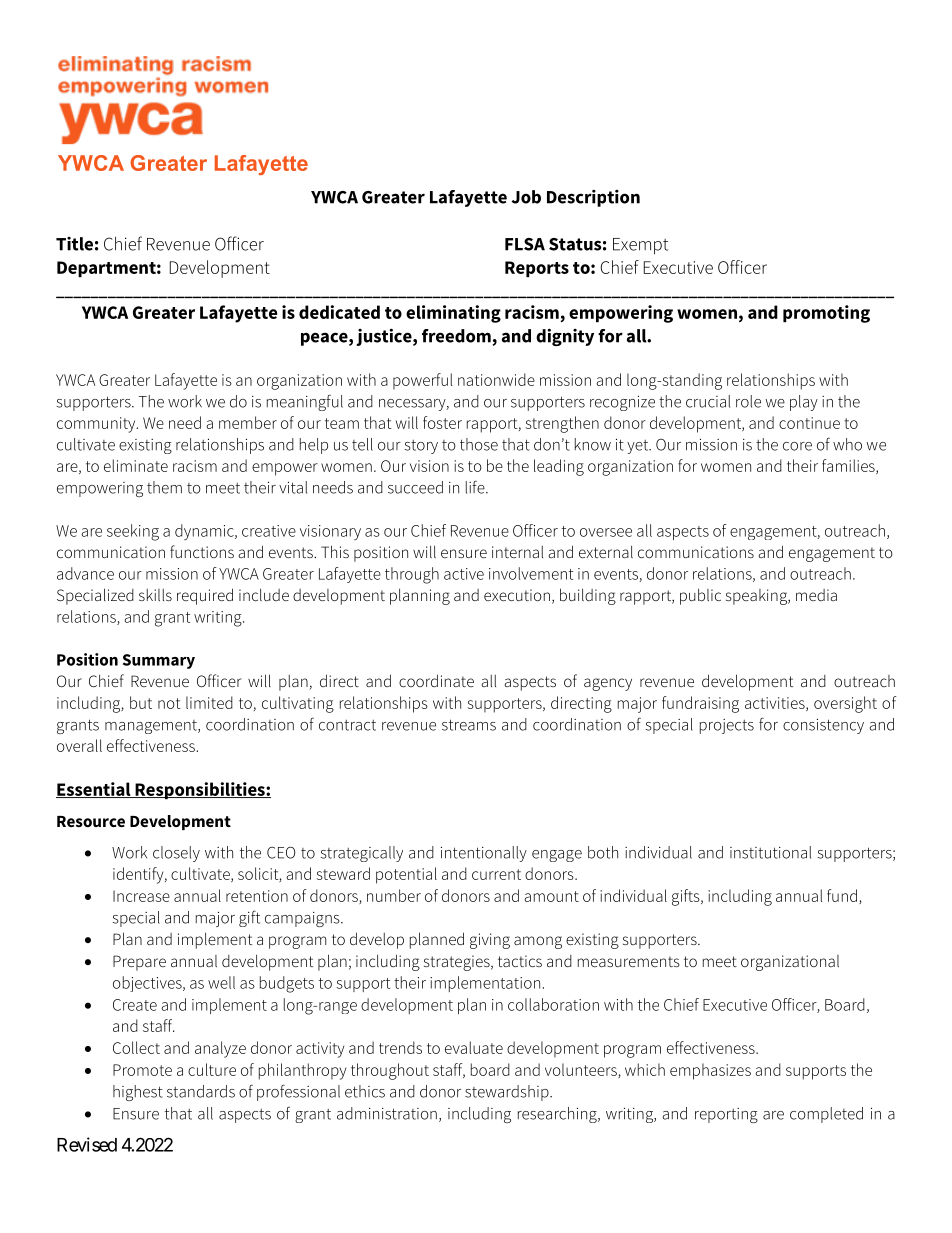 The width and height of the image is (952, 1233). What do you see at coordinates (496, 874) in the image?
I see `current` at bounding box center [496, 874].
